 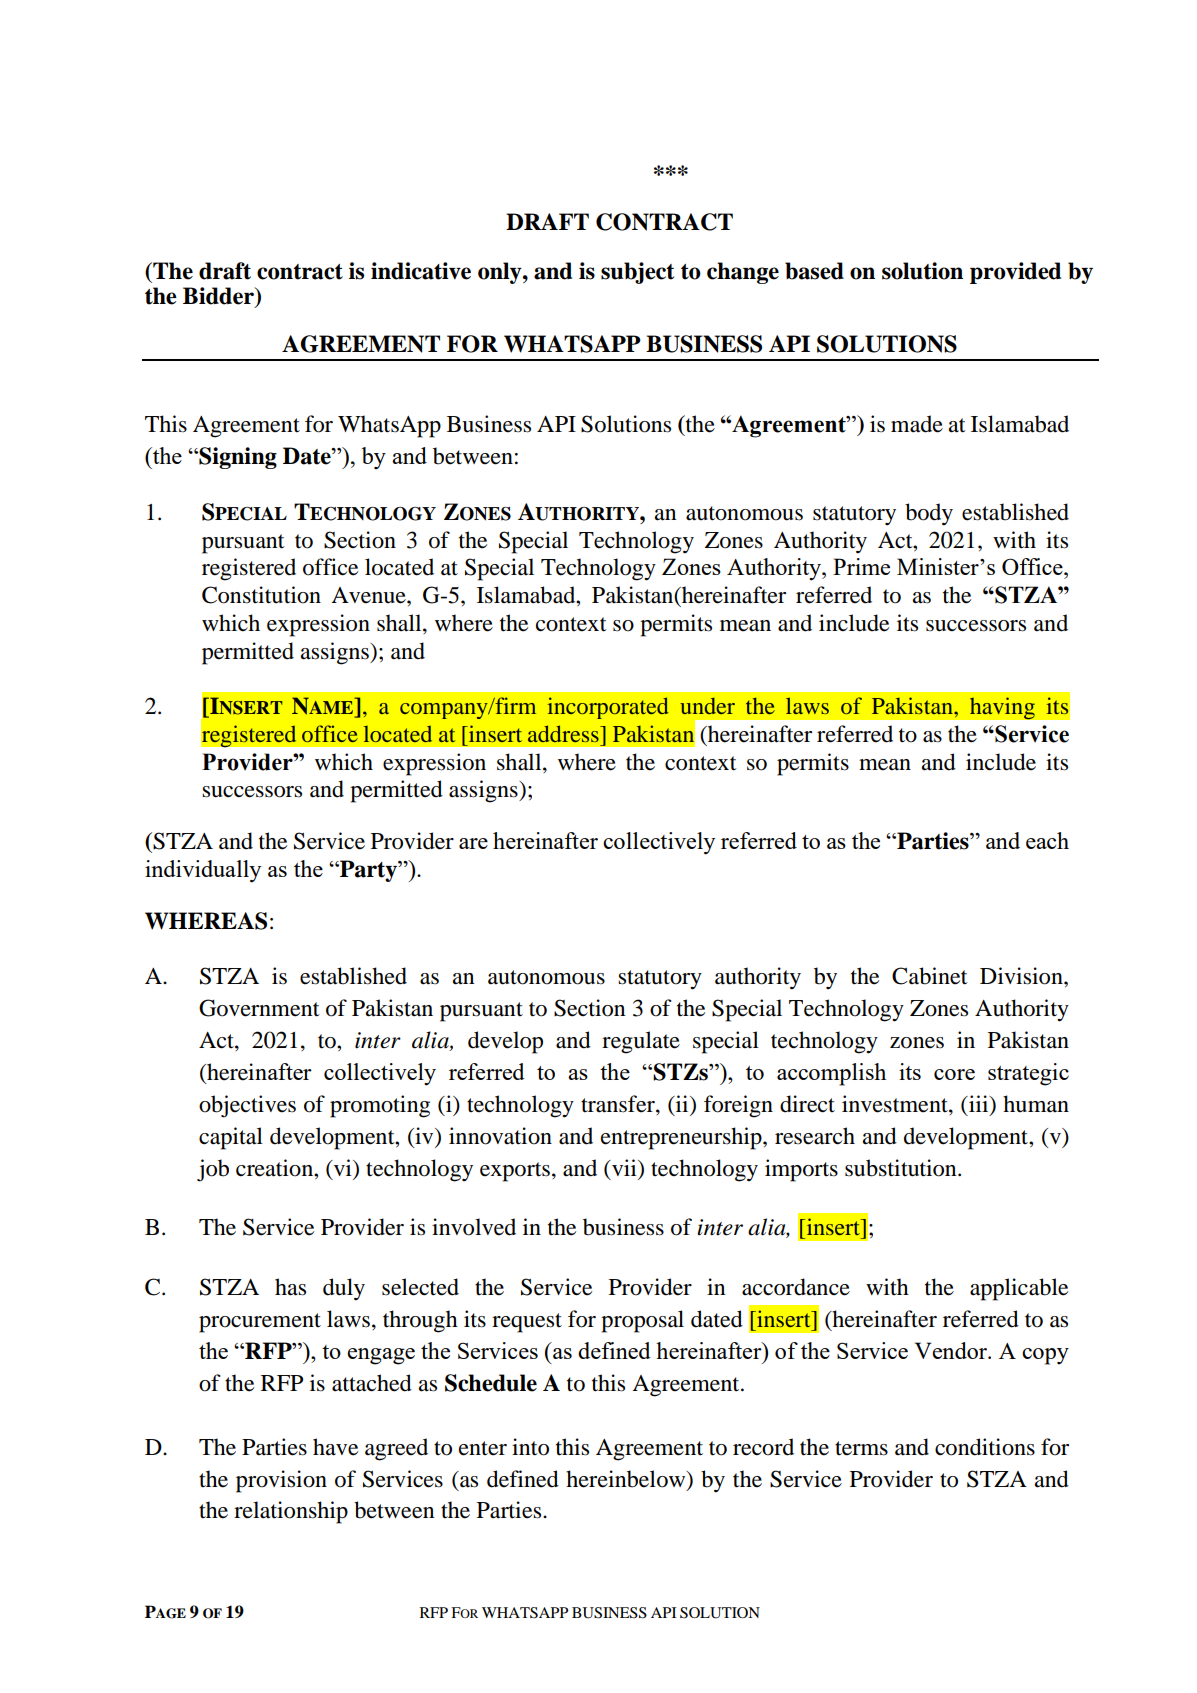 I want to click on Bidder, so click(x=219, y=296).
